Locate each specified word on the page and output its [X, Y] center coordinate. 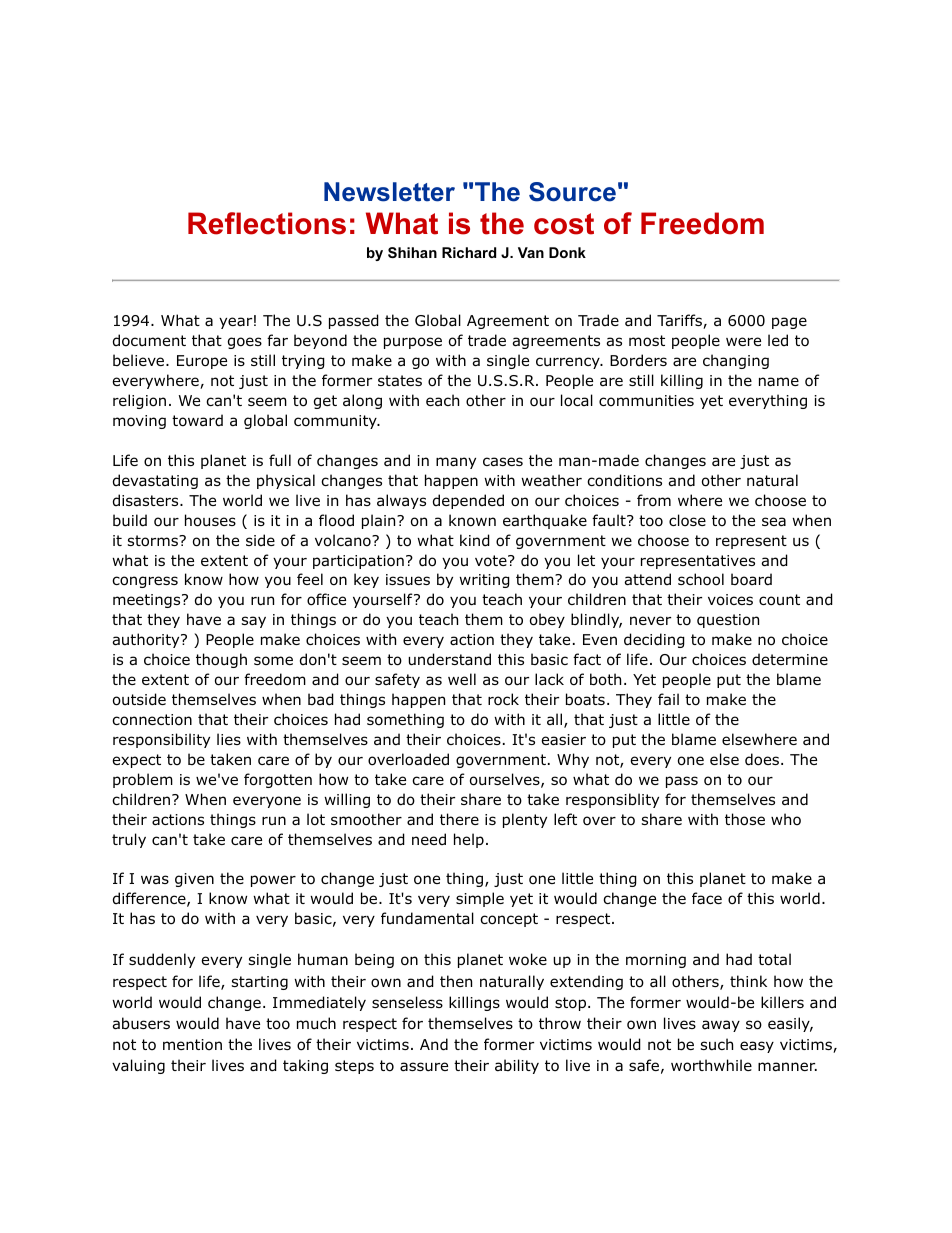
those [745, 819]
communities [646, 401]
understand [449, 659]
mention [192, 1045]
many [456, 463]
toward [197, 420]
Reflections [267, 223]
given [194, 880]
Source [572, 192]
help [469, 840]
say [254, 622]
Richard [469, 252]
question [728, 621]
